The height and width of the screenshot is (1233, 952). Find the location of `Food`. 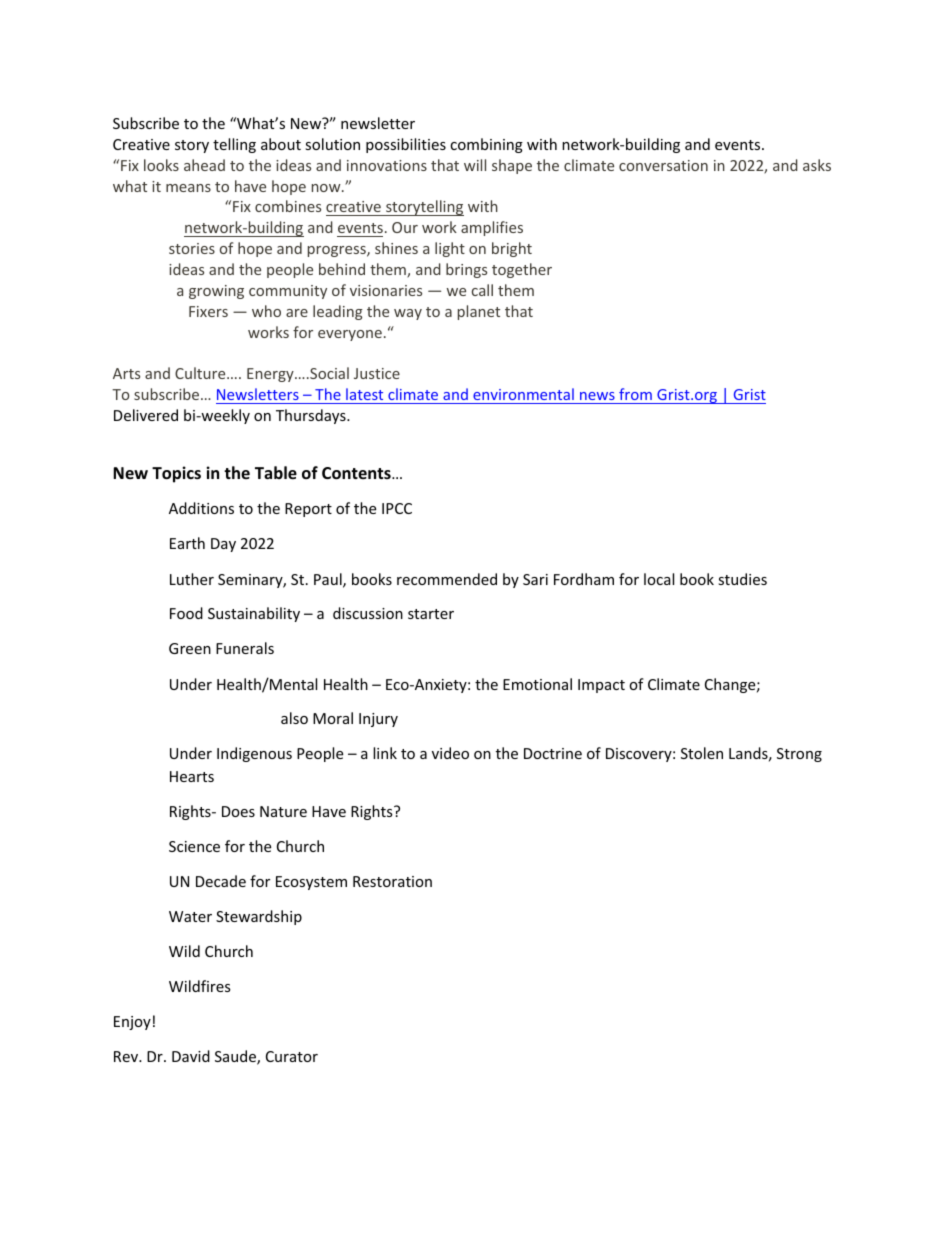

Food is located at coordinates (186, 613).
